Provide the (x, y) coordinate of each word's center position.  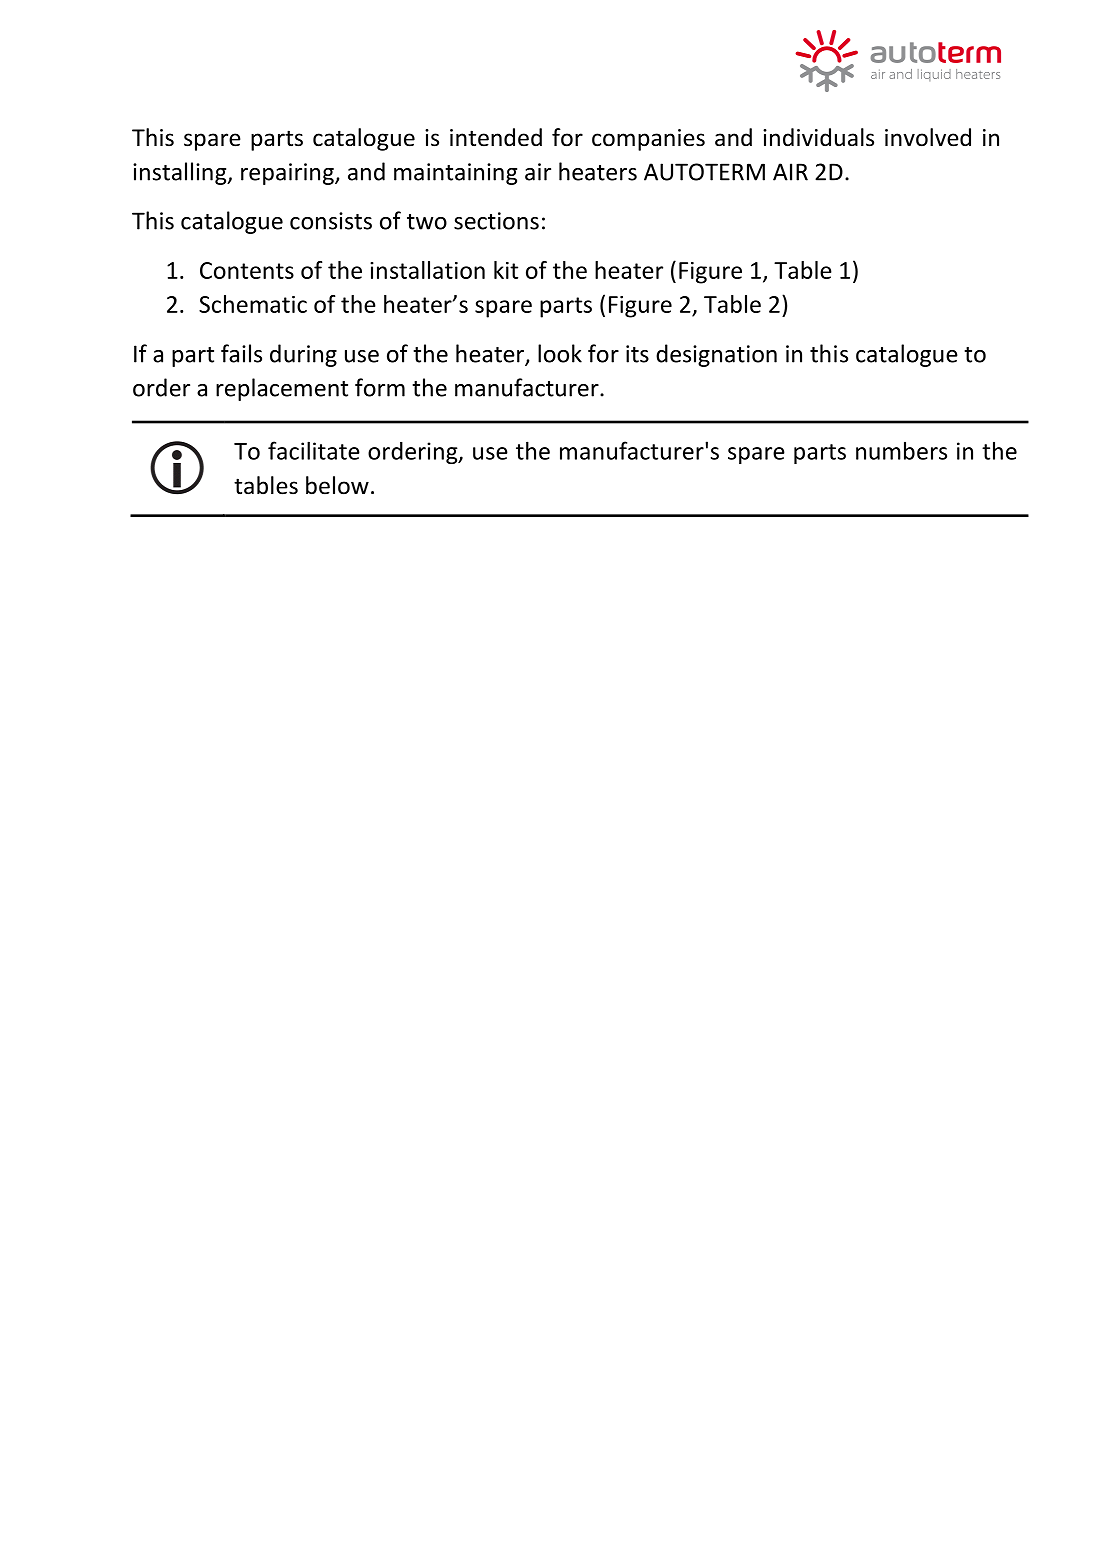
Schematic (253, 304)
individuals (818, 137)
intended (496, 137)
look (560, 353)
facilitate (314, 450)
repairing (288, 174)
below (337, 485)
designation (716, 355)
